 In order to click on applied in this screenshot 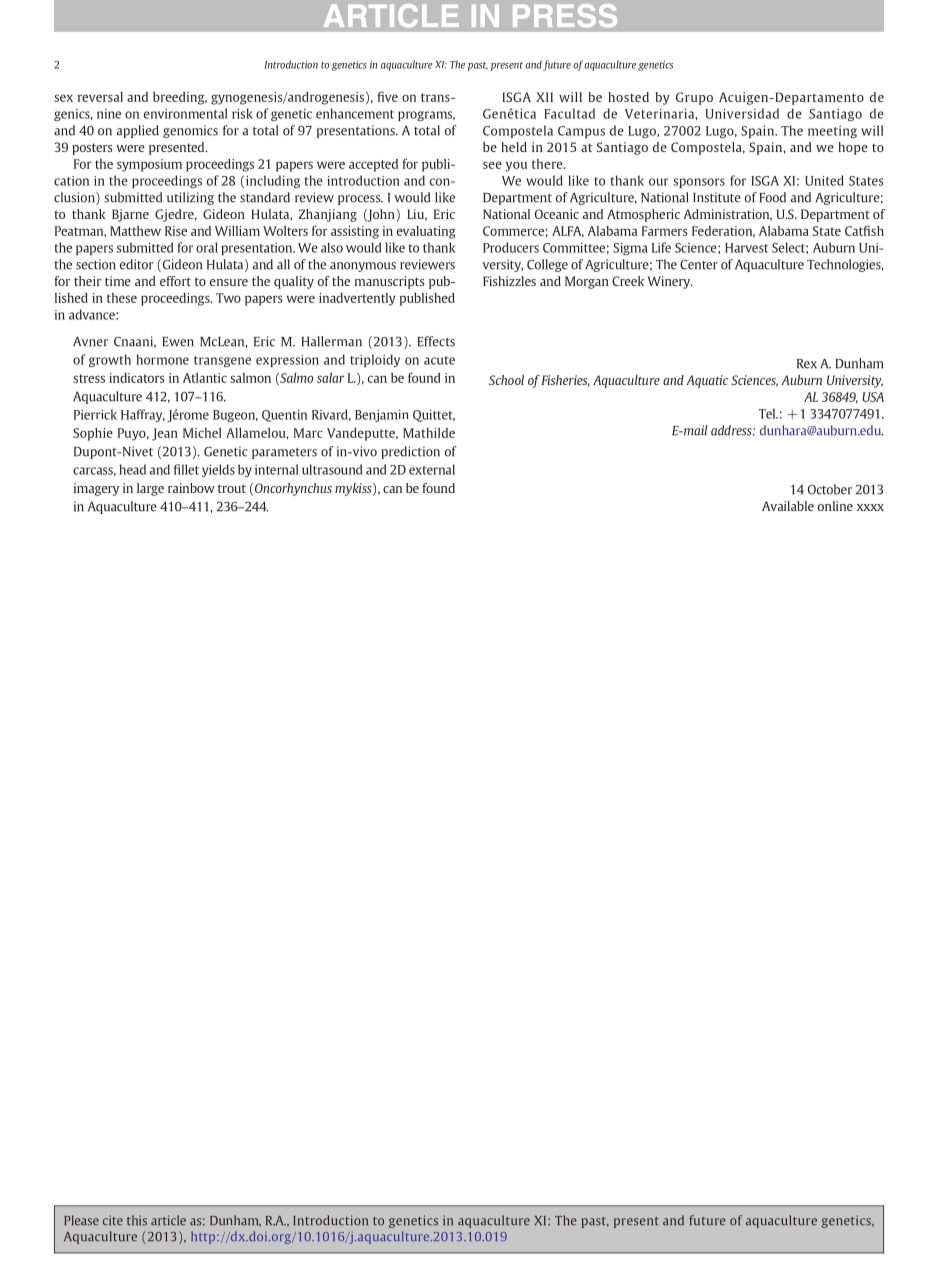, I will do `click(138, 131)`.
